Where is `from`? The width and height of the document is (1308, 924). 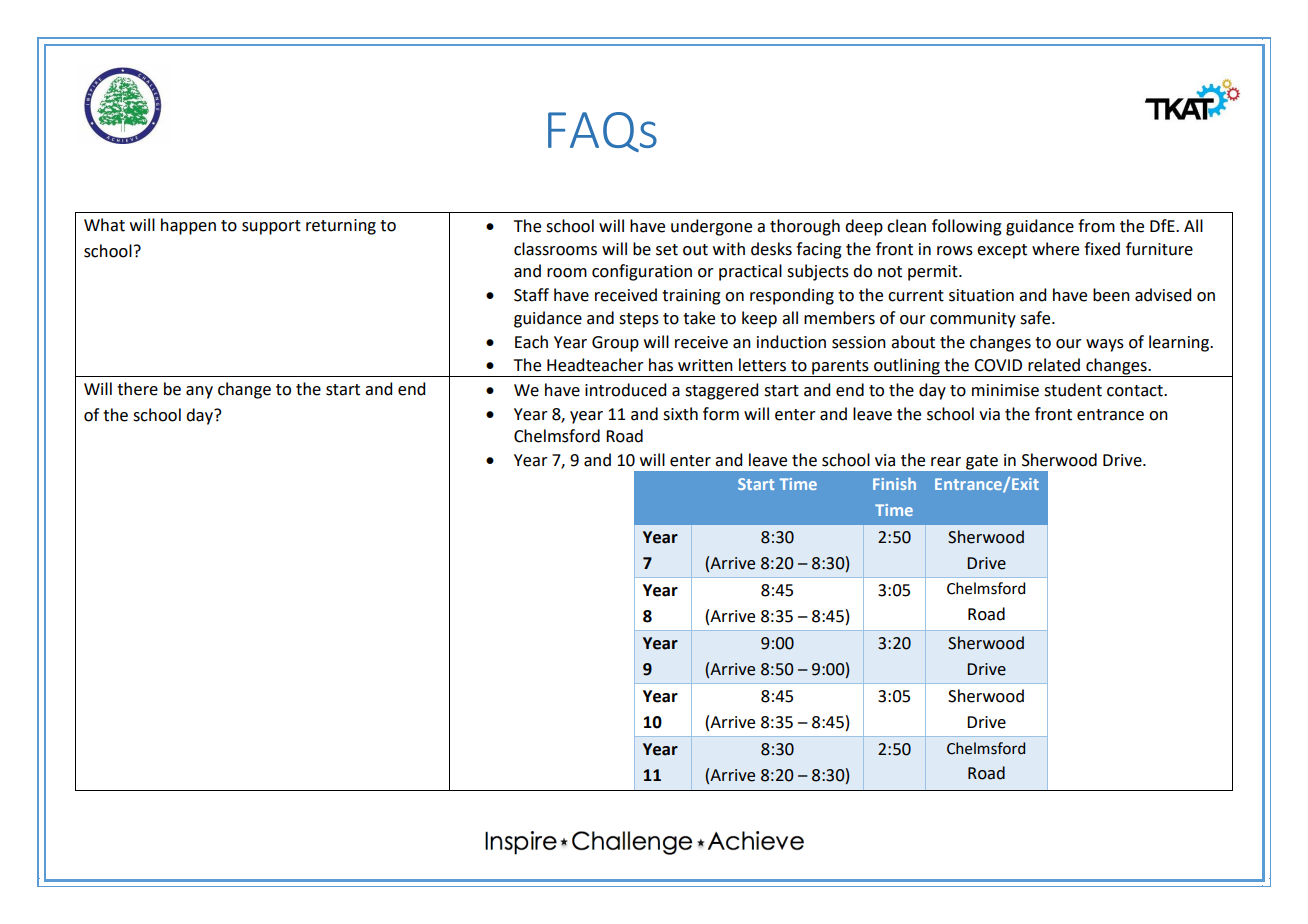
from is located at coordinates (1096, 226).
